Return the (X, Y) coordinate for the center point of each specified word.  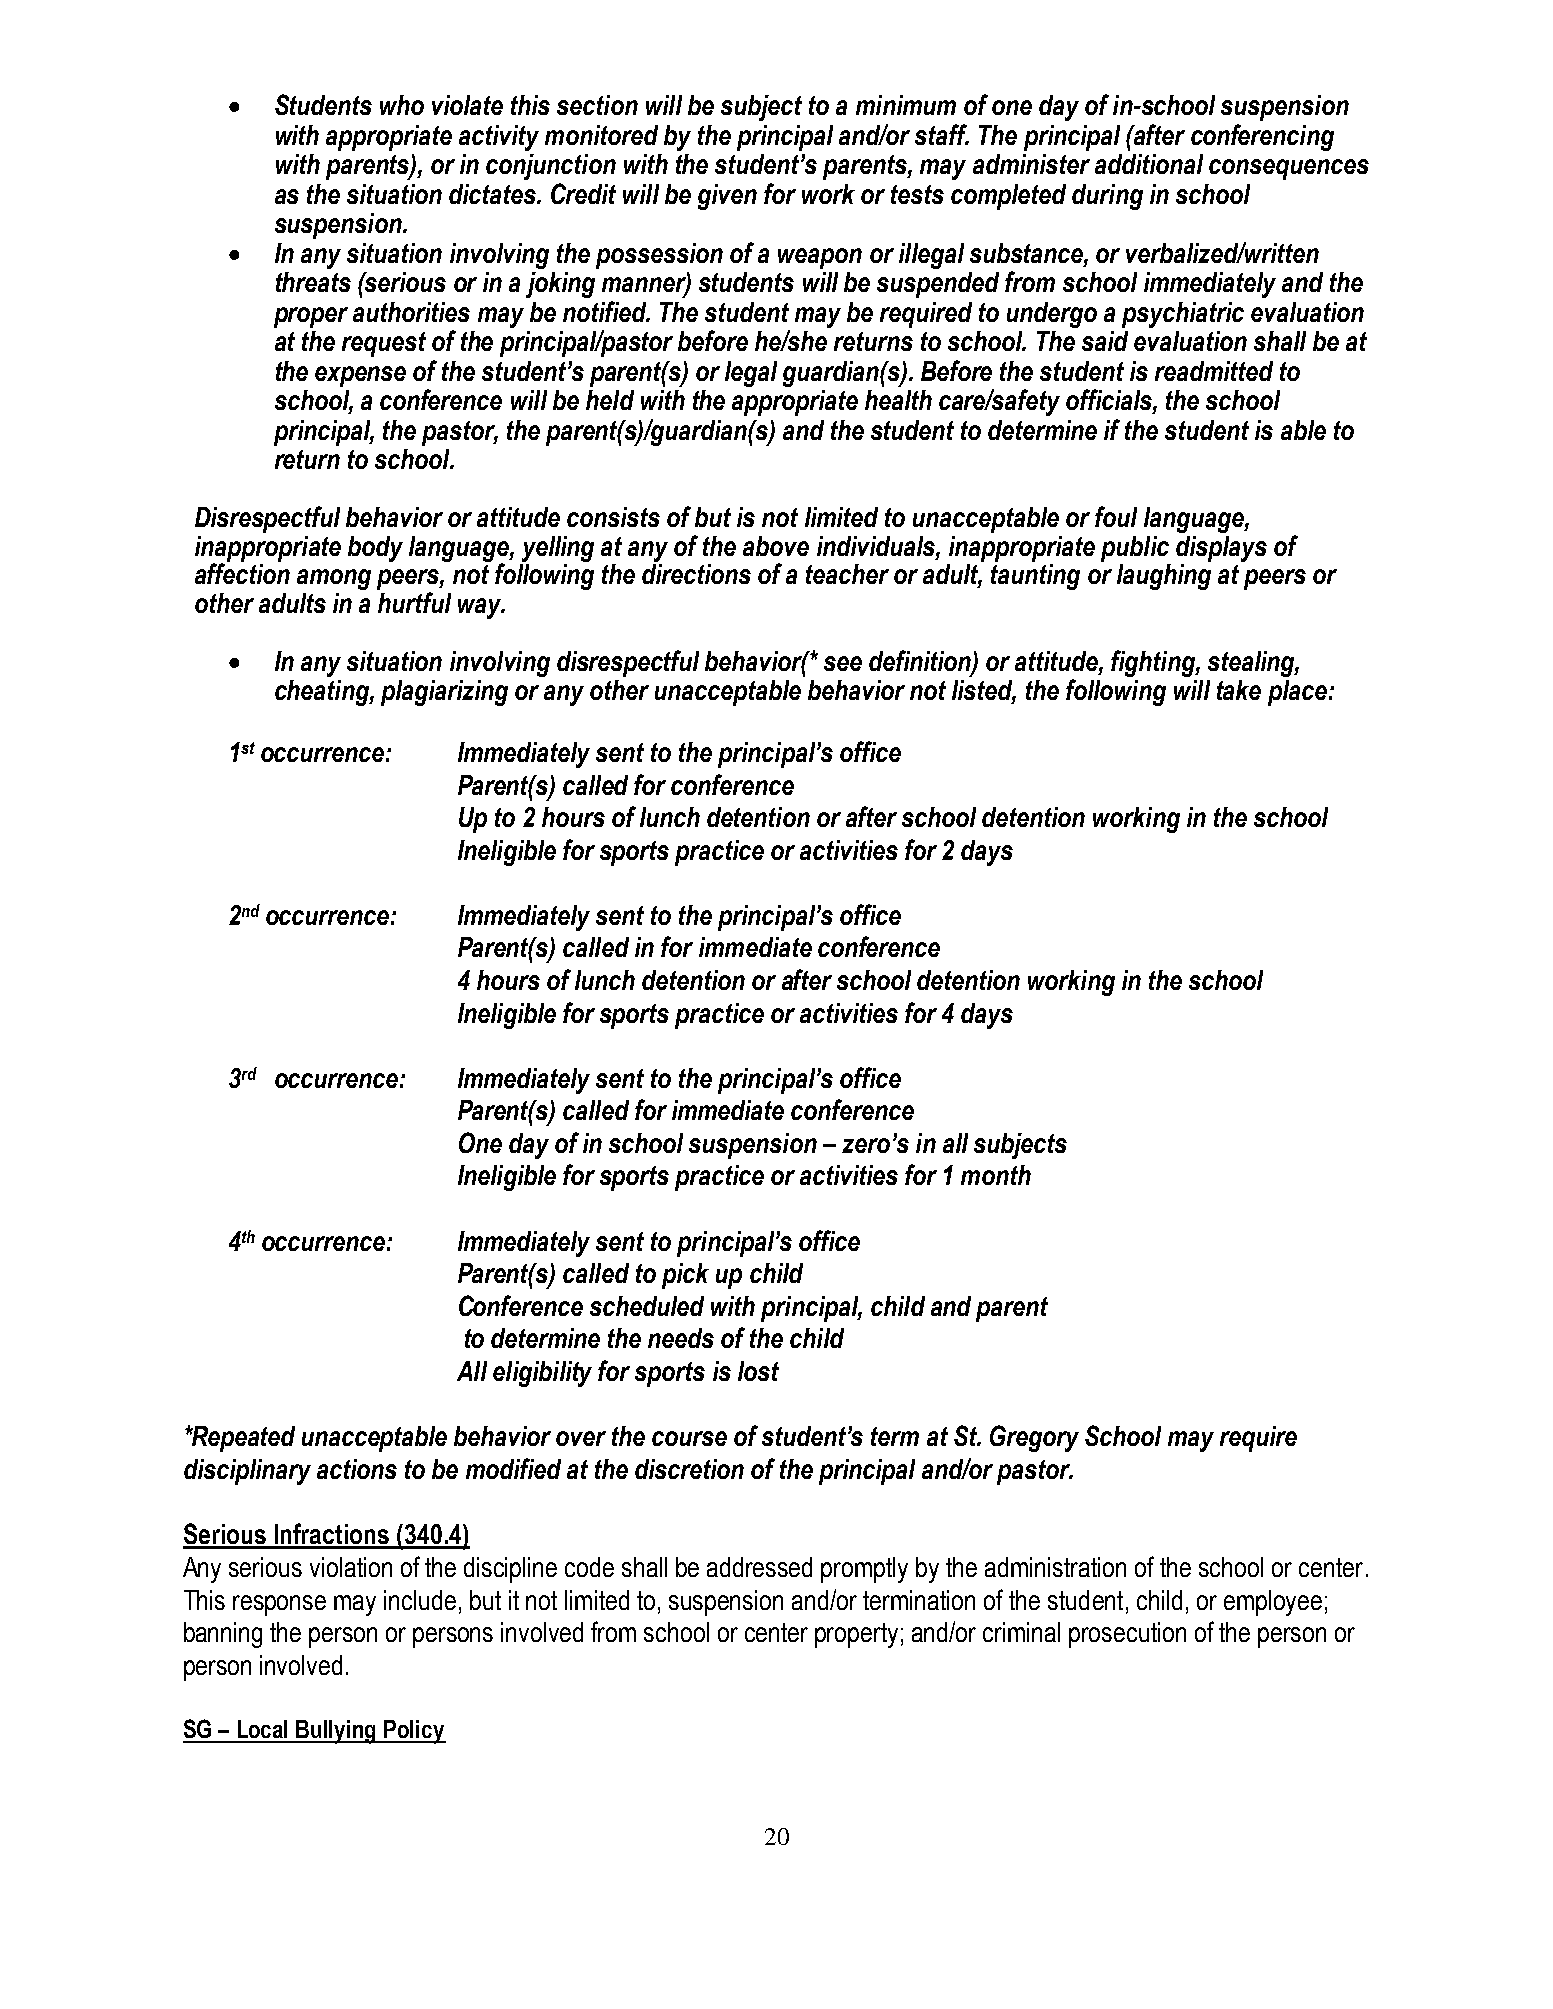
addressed (759, 1567)
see (843, 663)
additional (1149, 164)
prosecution (1127, 1635)
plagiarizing (444, 693)
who (402, 105)
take (1239, 690)
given (727, 197)
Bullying (337, 1732)
